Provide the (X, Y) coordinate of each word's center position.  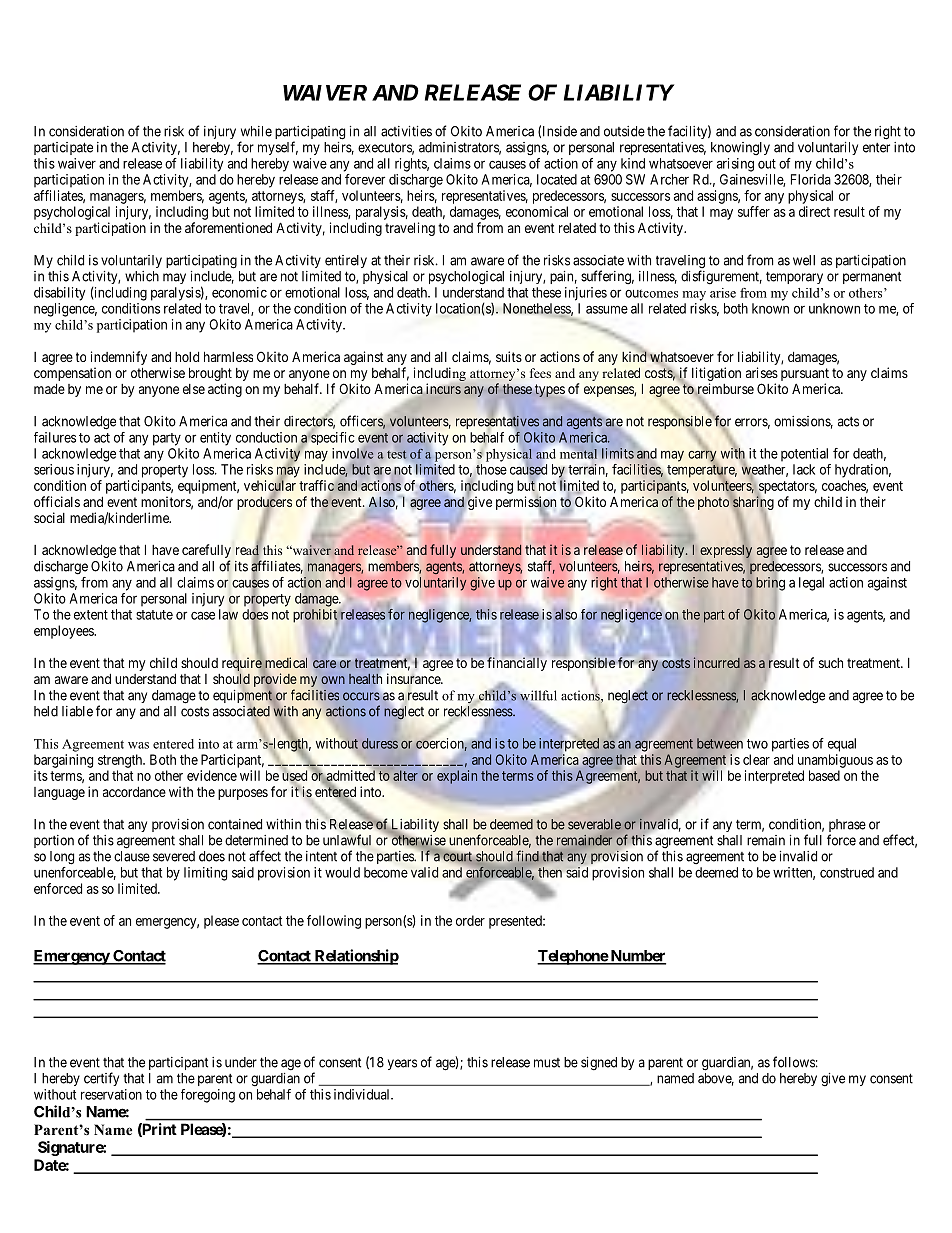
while (256, 131)
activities (406, 131)
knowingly (740, 149)
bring (770, 584)
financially (517, 663)
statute (154, 615)
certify (101, 1079)
